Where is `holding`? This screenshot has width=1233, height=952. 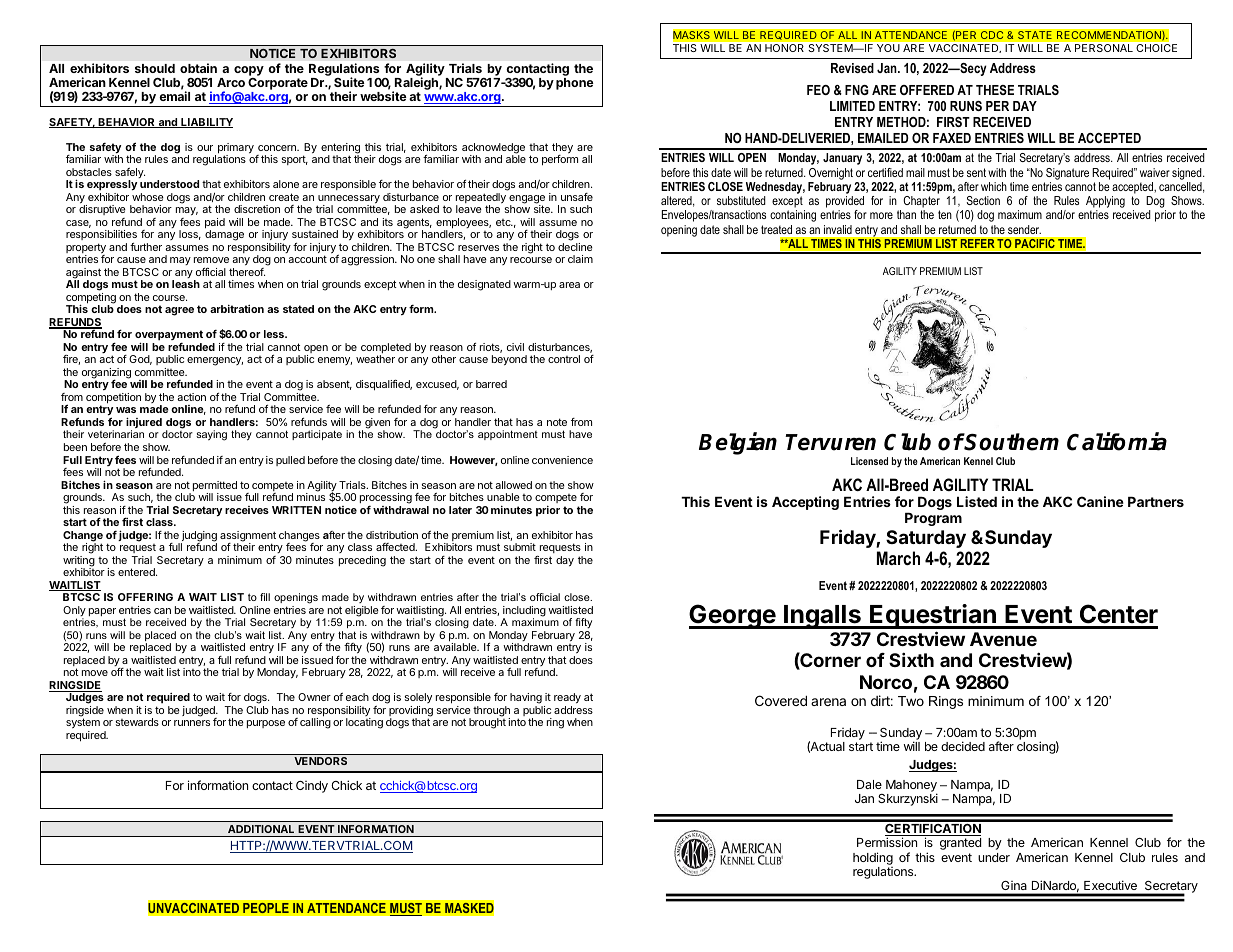 holding is located at coordinates (873, 860).
